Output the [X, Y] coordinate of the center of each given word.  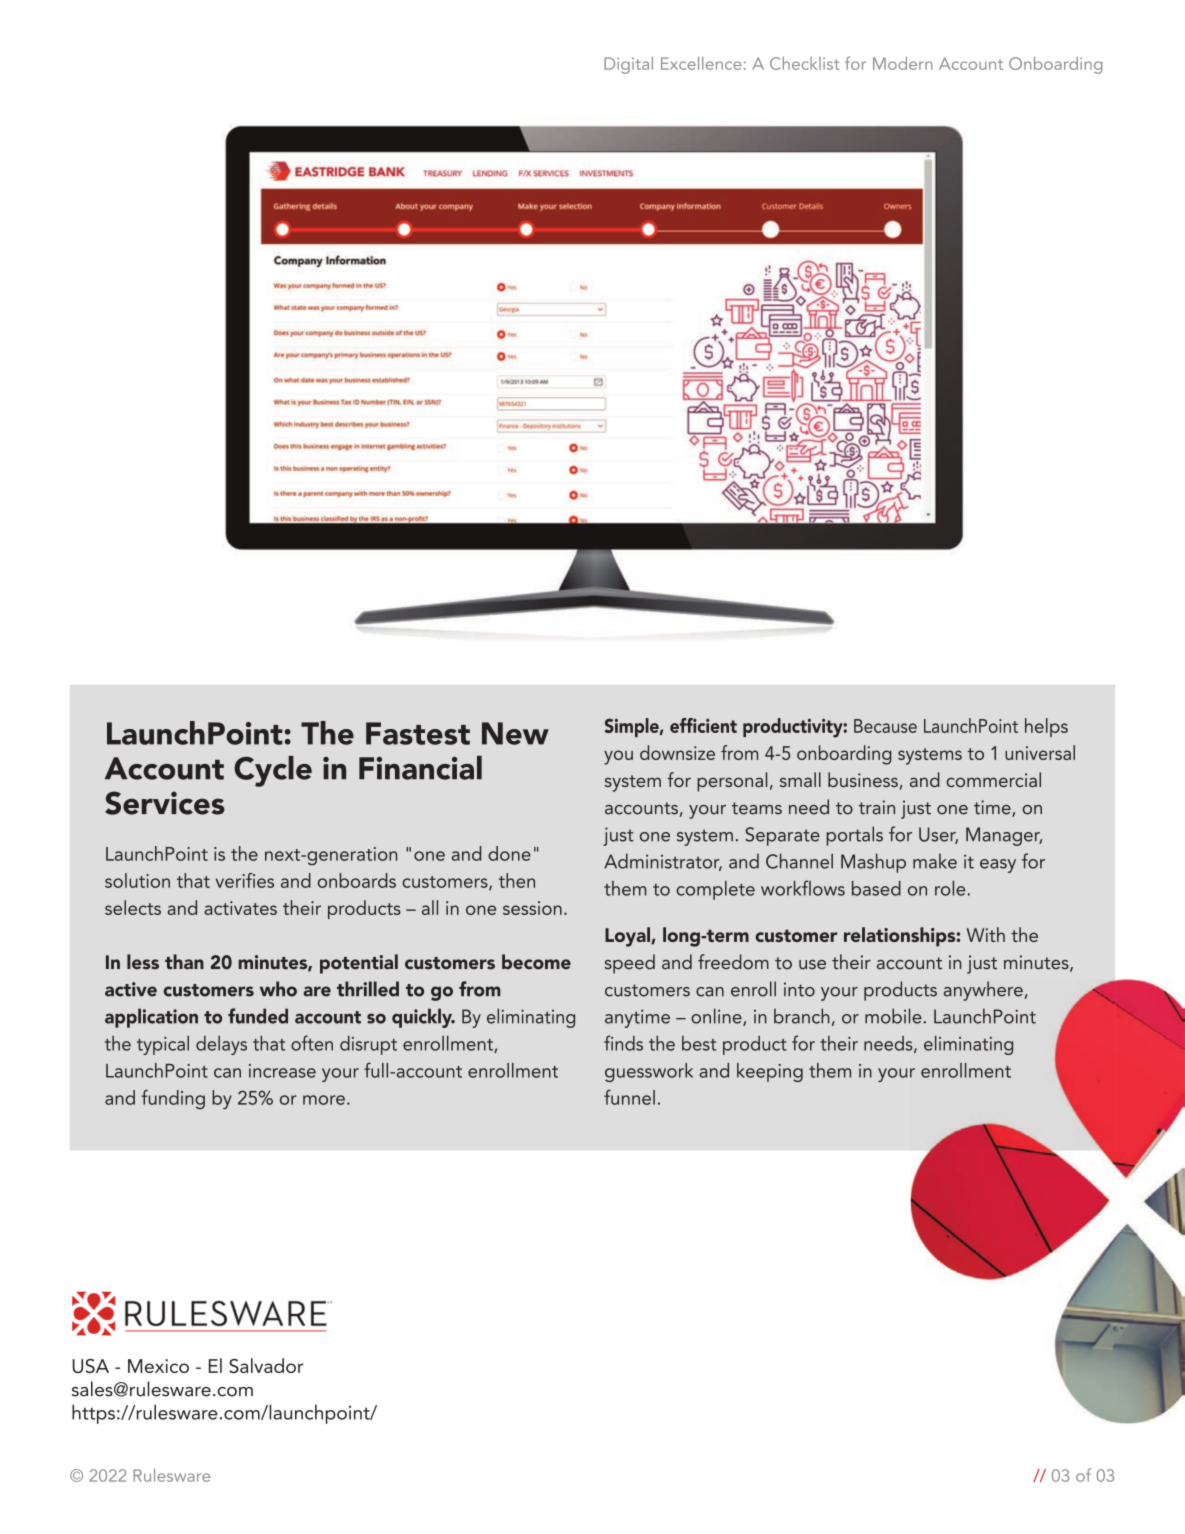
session [532, 908]
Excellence [701, 63]
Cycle [273, 771]
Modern [903, 63]
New [515, 733]
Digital [628, 65]
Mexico [158, 1366]
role [951, 888]
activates [240, 908]
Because [885, 726]
